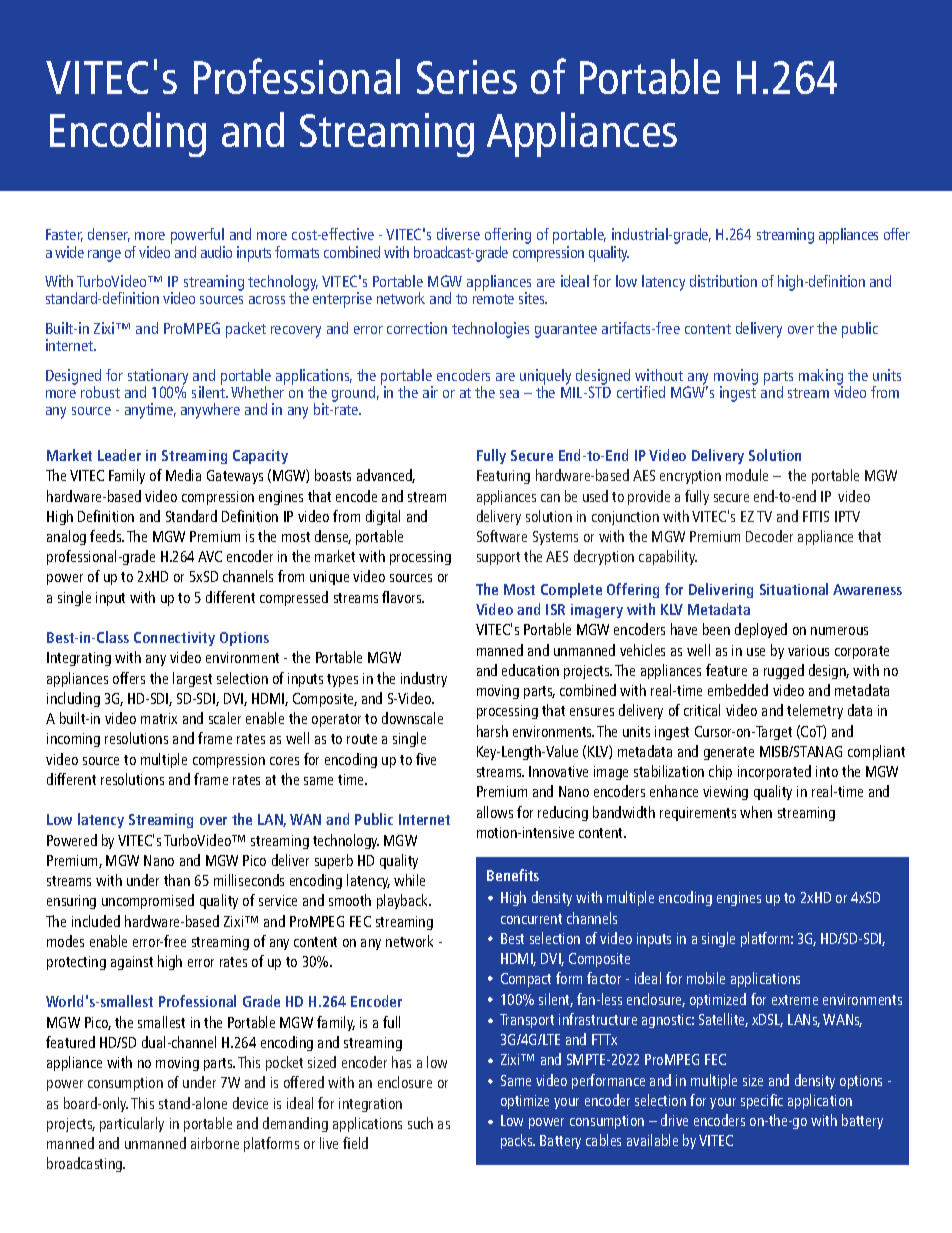 This screenshot has width=952, height=1233. What do you see at coordinates (132, 1124) in the screenshot?
I see `particularly` at bounding box center [132, 1124].
